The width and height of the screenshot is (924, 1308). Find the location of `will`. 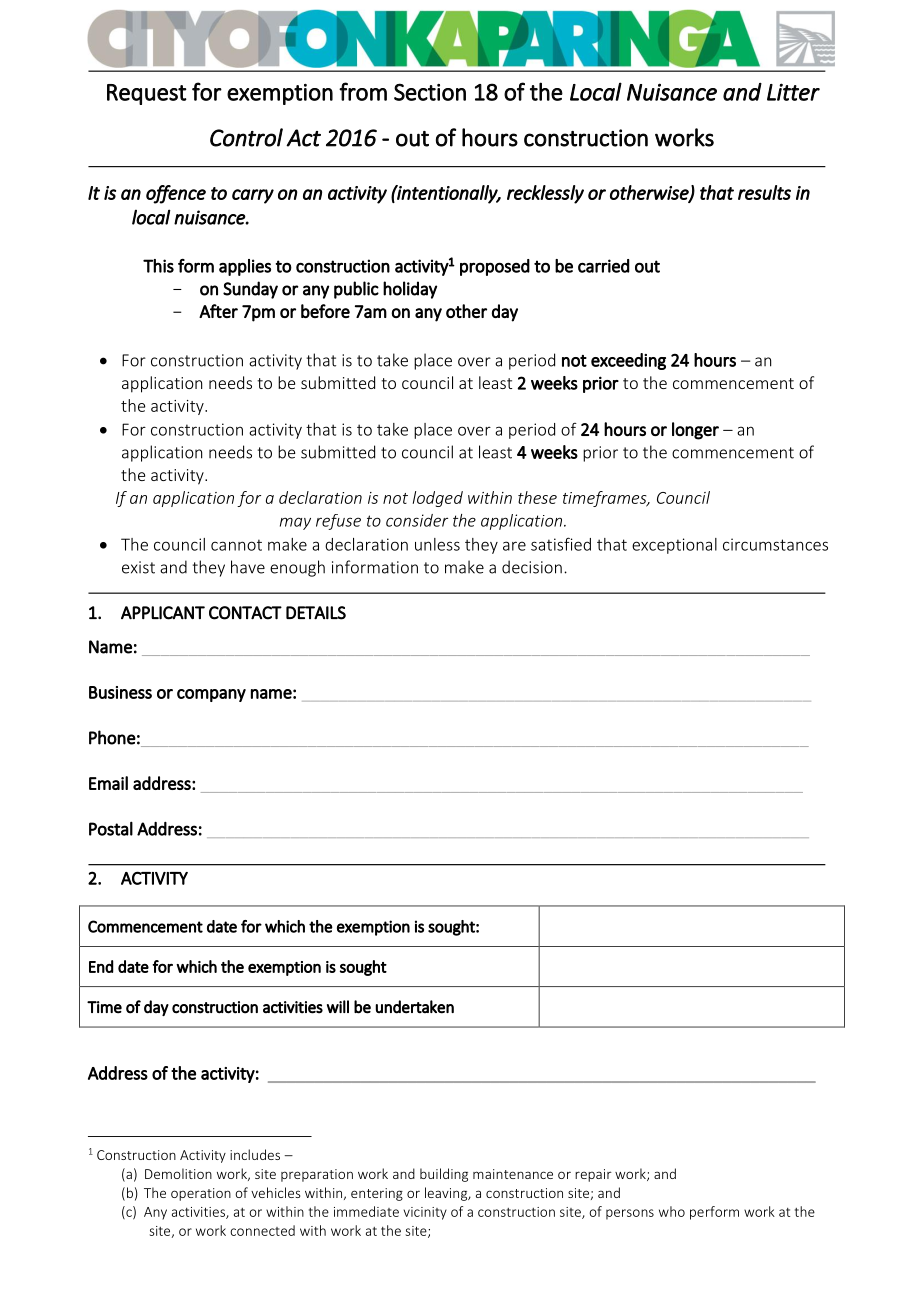

will is located at coordinates (338, 1006).
